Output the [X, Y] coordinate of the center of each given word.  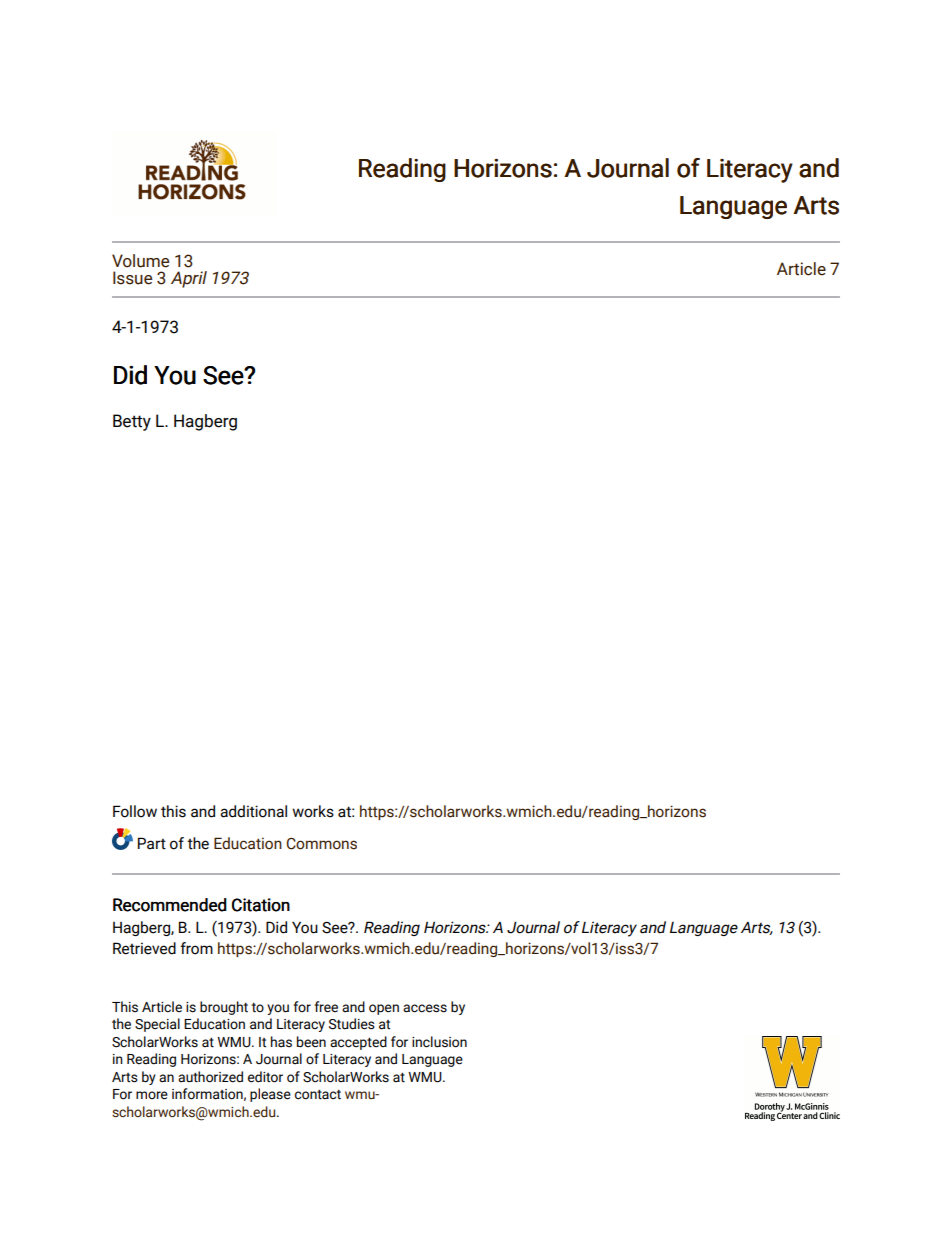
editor [265, 1077]
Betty [132, 422]
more [152, 1095]
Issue [132, 278]
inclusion [439, 1042]
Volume [140, 261]
